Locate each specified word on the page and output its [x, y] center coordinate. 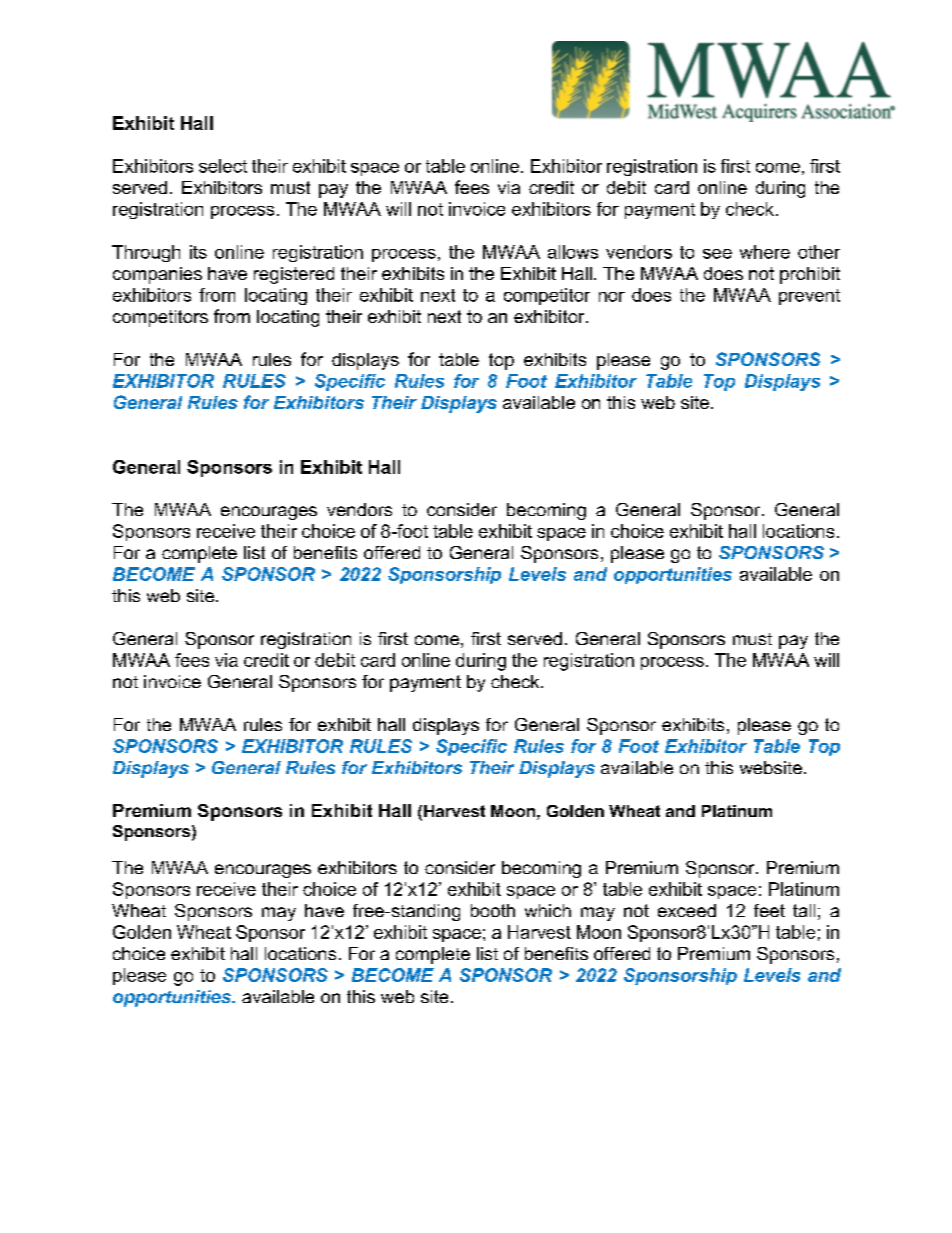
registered [294, 275]
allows [573, 252]
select [223, 166]
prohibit [810, 275]
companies [157, 275]
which [548, 910]
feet [769, 910]
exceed [687, 910]
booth [493, 910]
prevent [809, 297]
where [765, 252]
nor [612, 297]
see [717, 254]
